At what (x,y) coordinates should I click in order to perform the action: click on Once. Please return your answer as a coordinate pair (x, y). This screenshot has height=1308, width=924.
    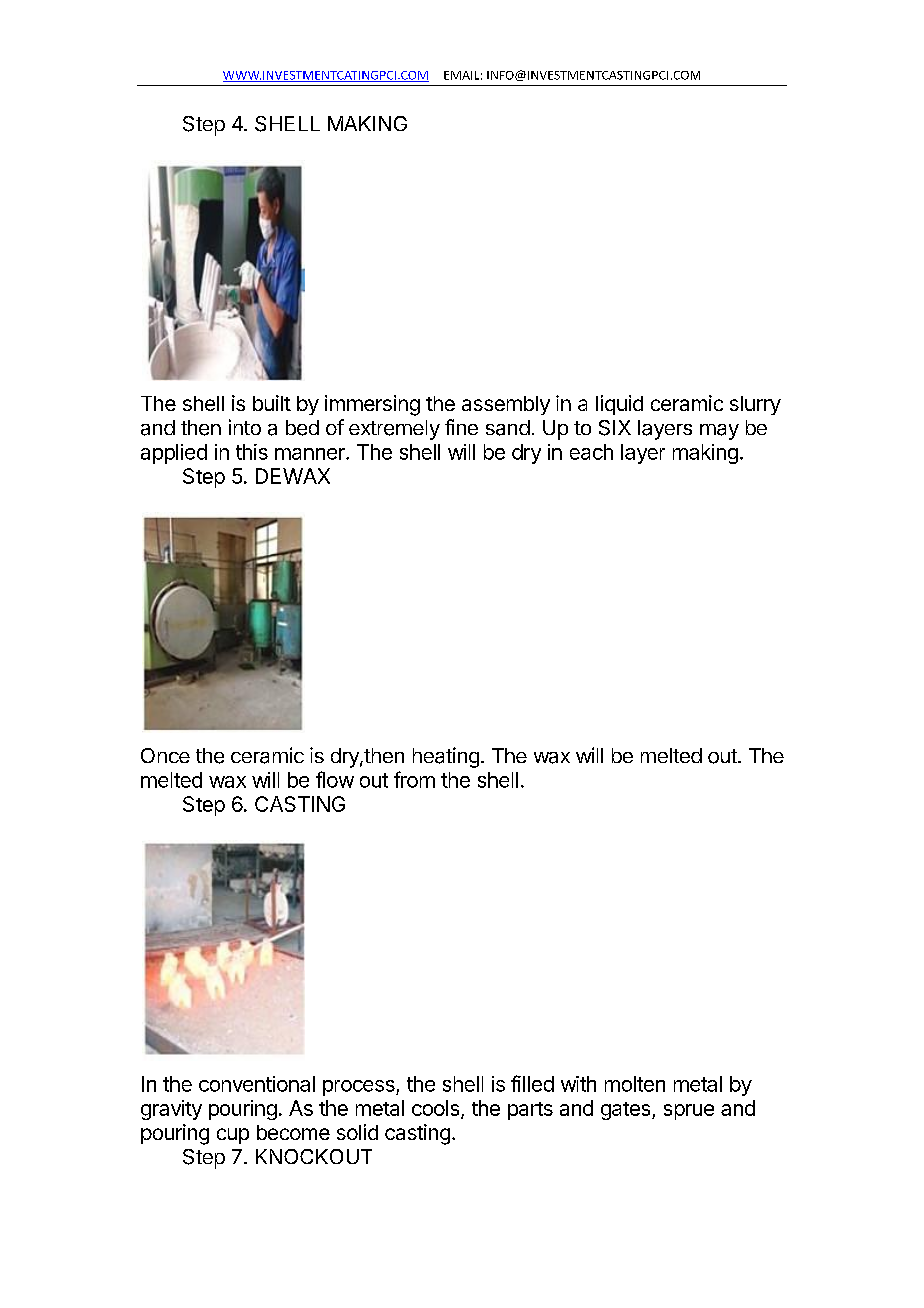
    Looking at the image, I should click on (165, 755).
